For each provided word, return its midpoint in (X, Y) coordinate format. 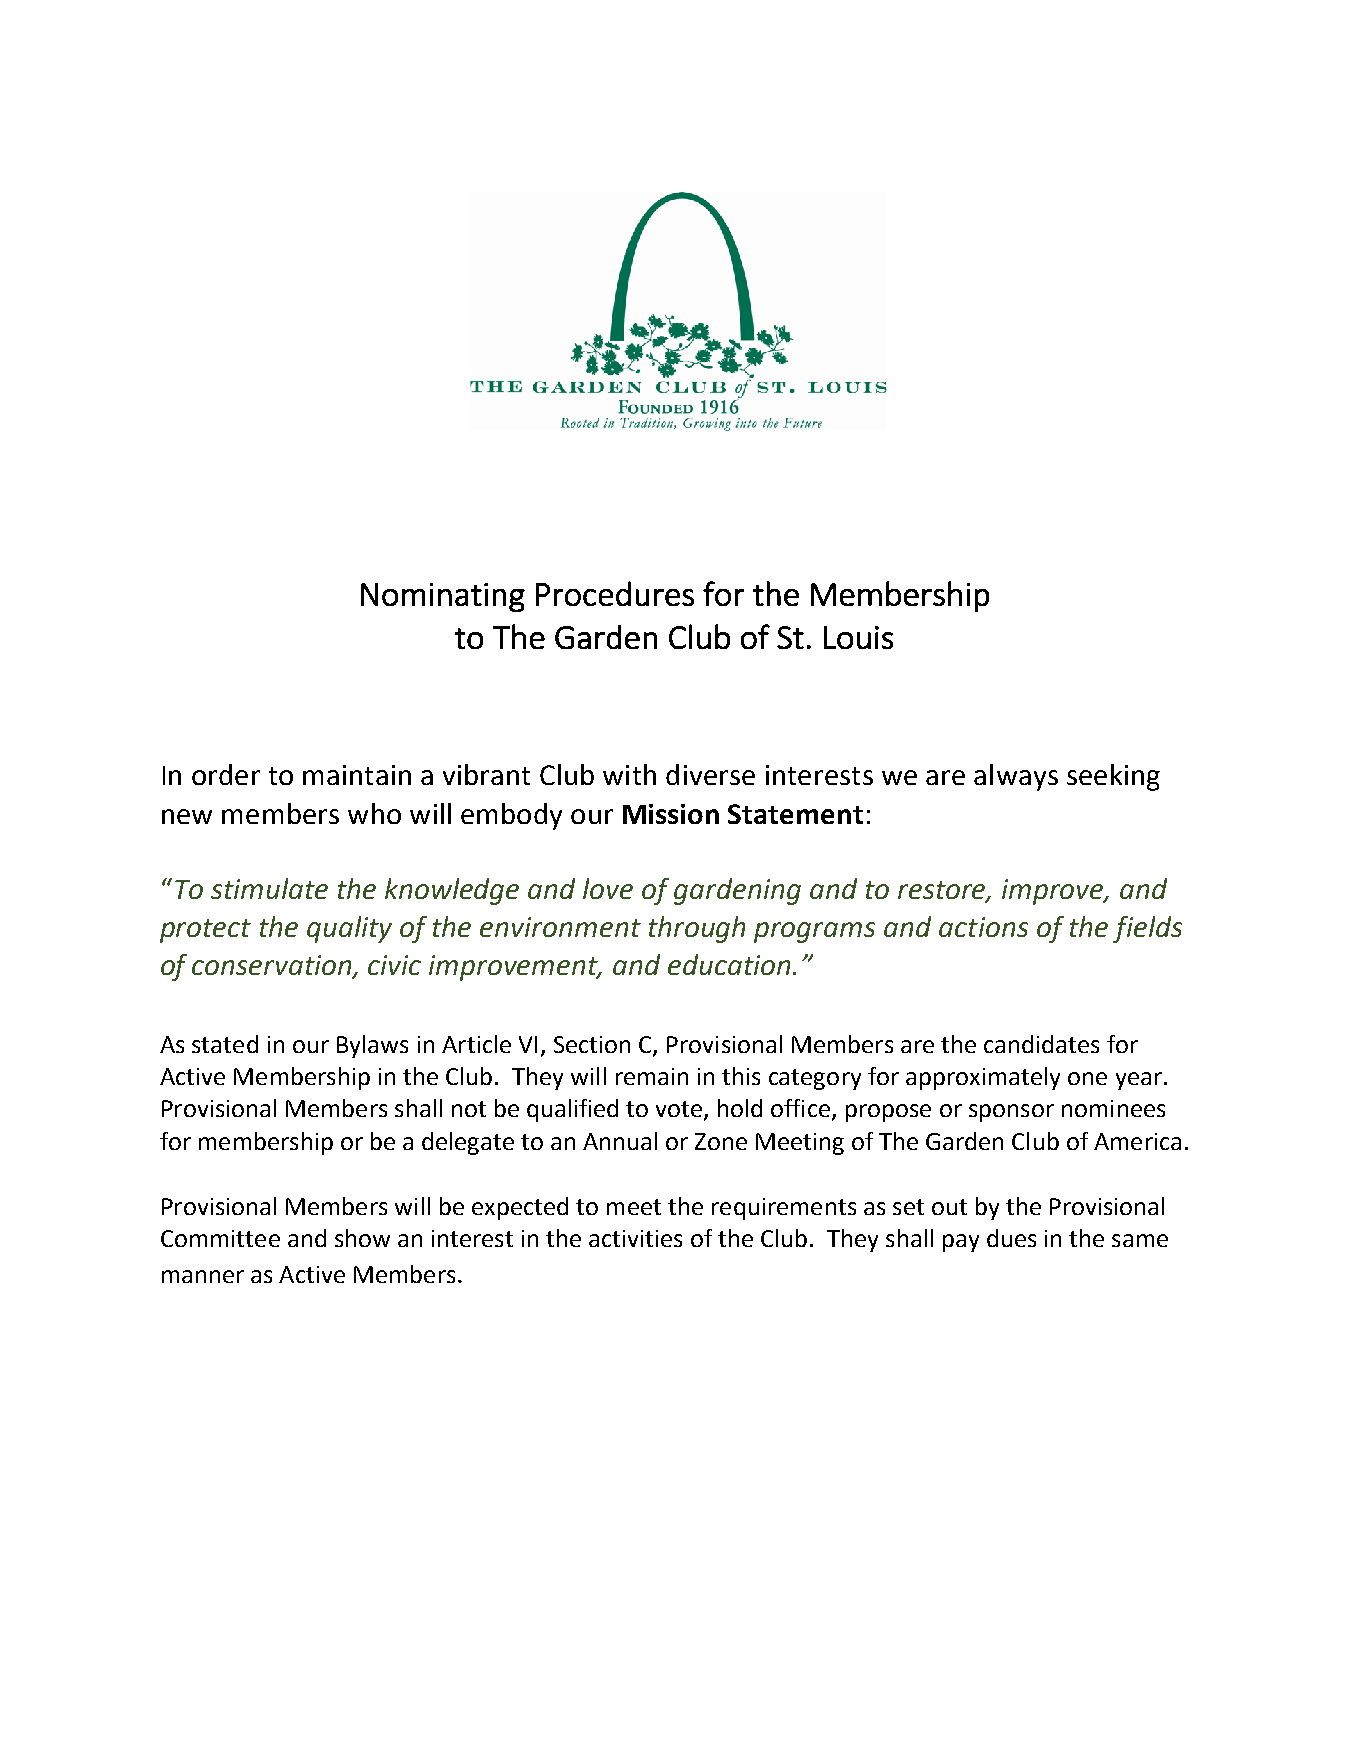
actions (983, 927)
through (697, 929)
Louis (858, 637)
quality (349, 929)
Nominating (443, 597)
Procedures (615, 593)
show (362, 1238)
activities (635, 1238)
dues (1011, 1238)
